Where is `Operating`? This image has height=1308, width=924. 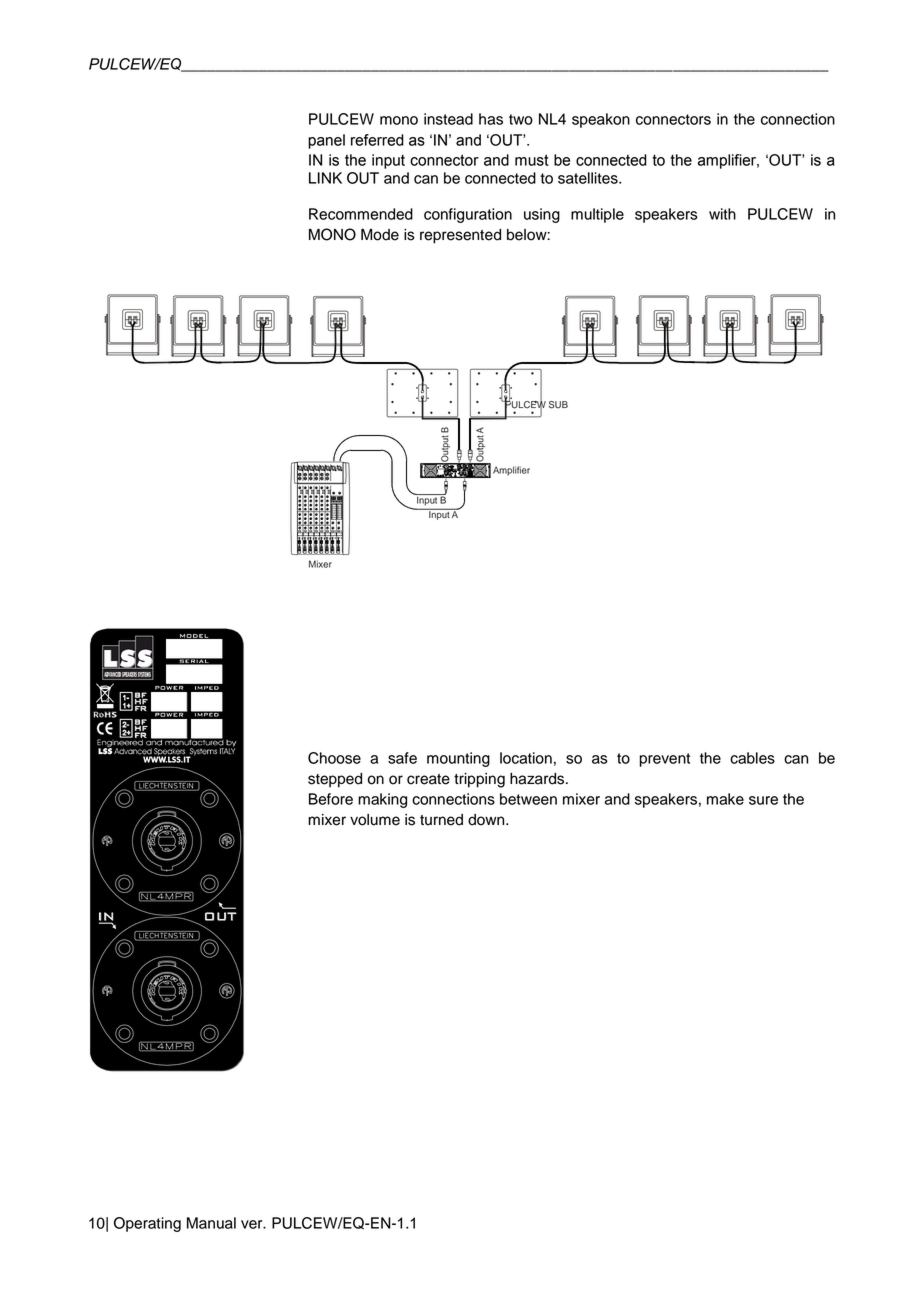 Operating is located at coordinates (147, 1224).
